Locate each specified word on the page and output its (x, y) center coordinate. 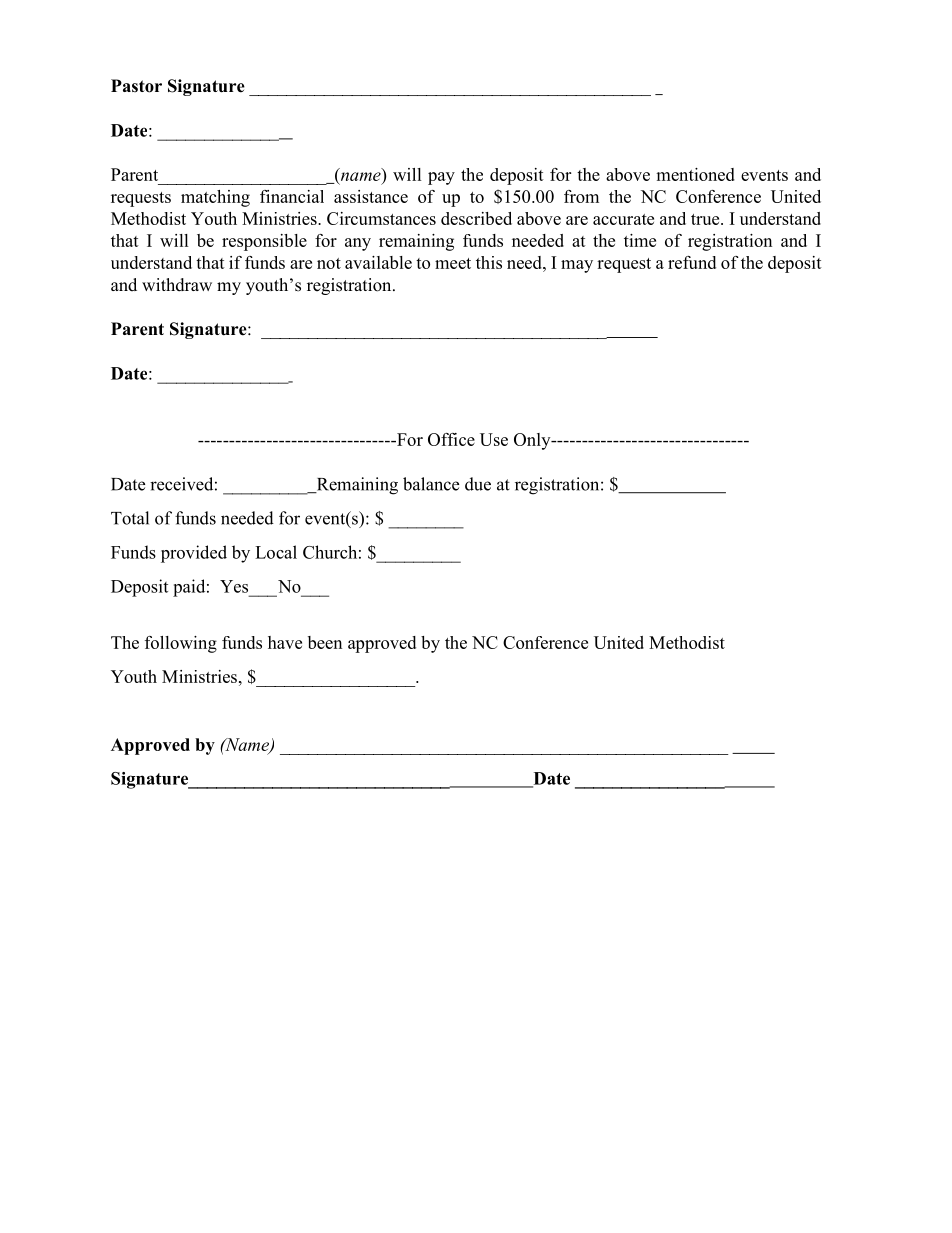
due (478, 484)
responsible (264, 242)
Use (494, 439)
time (640, 240)
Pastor (136, 86)
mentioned (695, 174)
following (181, 644)
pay (441, 178)
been (325, 642)
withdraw (177, 285)
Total (130, 518)
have (285, 642)
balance (431, 484)
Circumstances (381, 218)
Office (451, 439)
